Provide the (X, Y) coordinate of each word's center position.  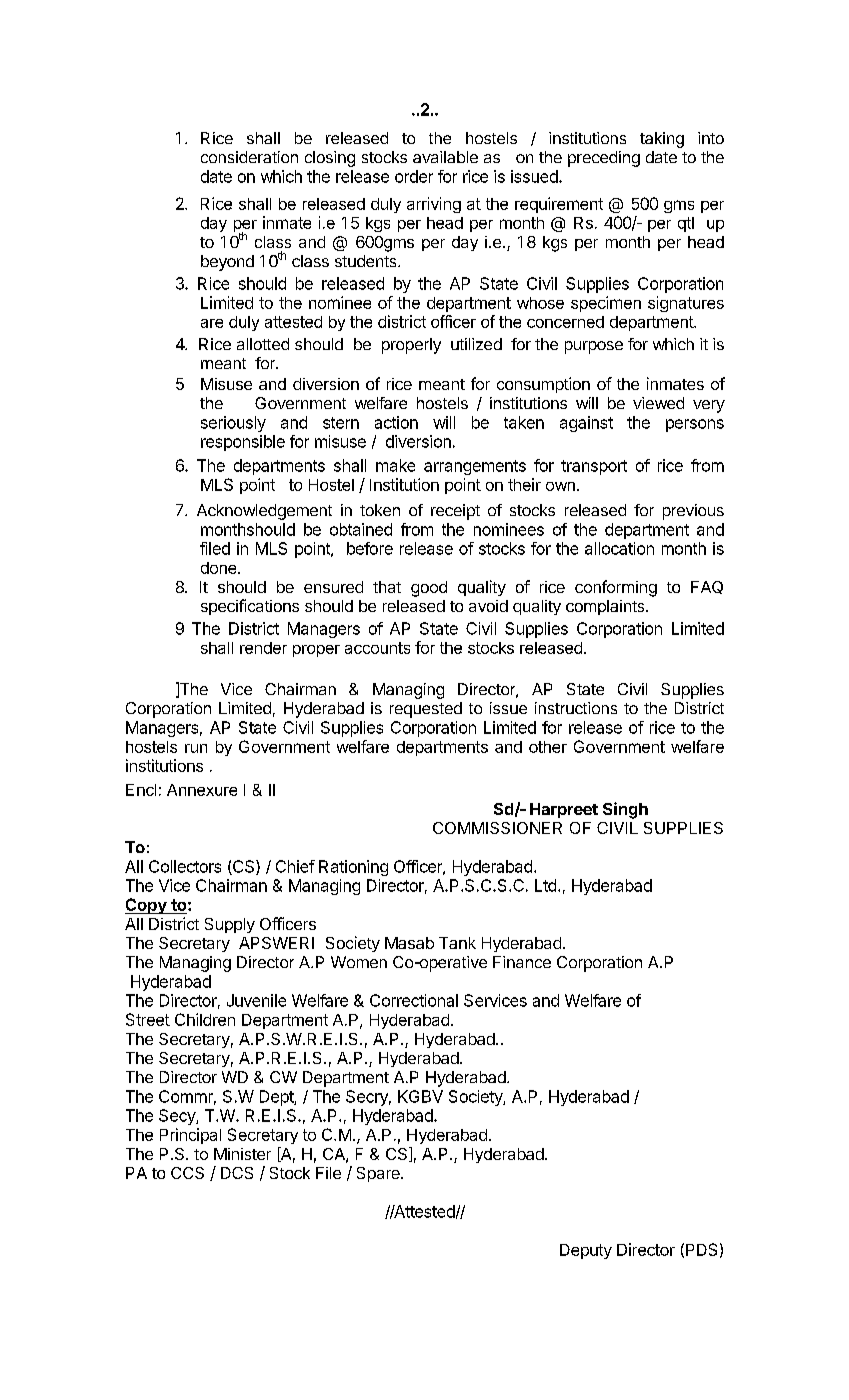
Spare (379, 1174)
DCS (237, 1173)
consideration (249, 157)
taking (662, 140)
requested (426, 710)
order (414, 176)
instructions (576, 708)
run (196, 748)
